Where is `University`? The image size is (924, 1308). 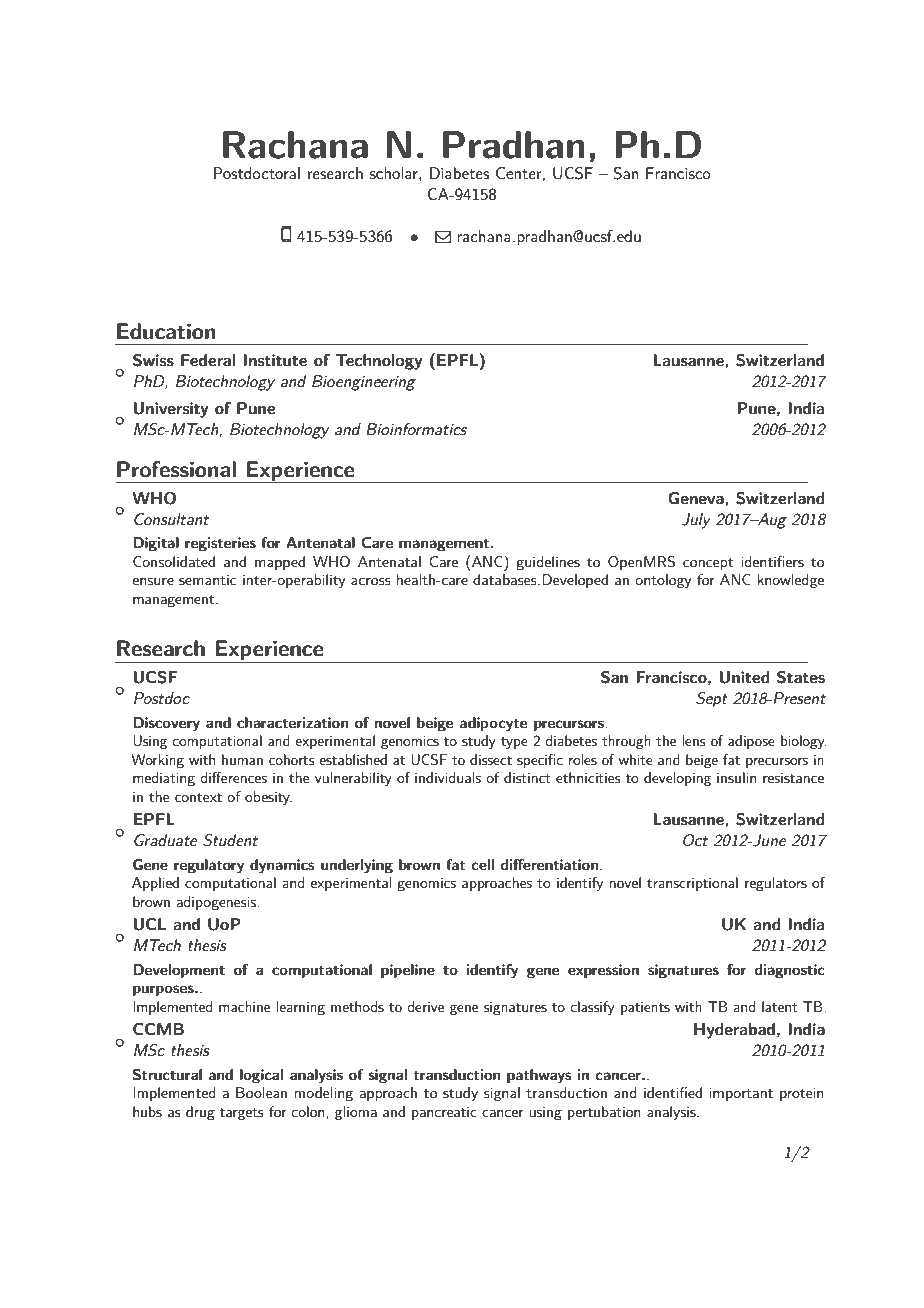
University is located at coordinates (170, 410).
